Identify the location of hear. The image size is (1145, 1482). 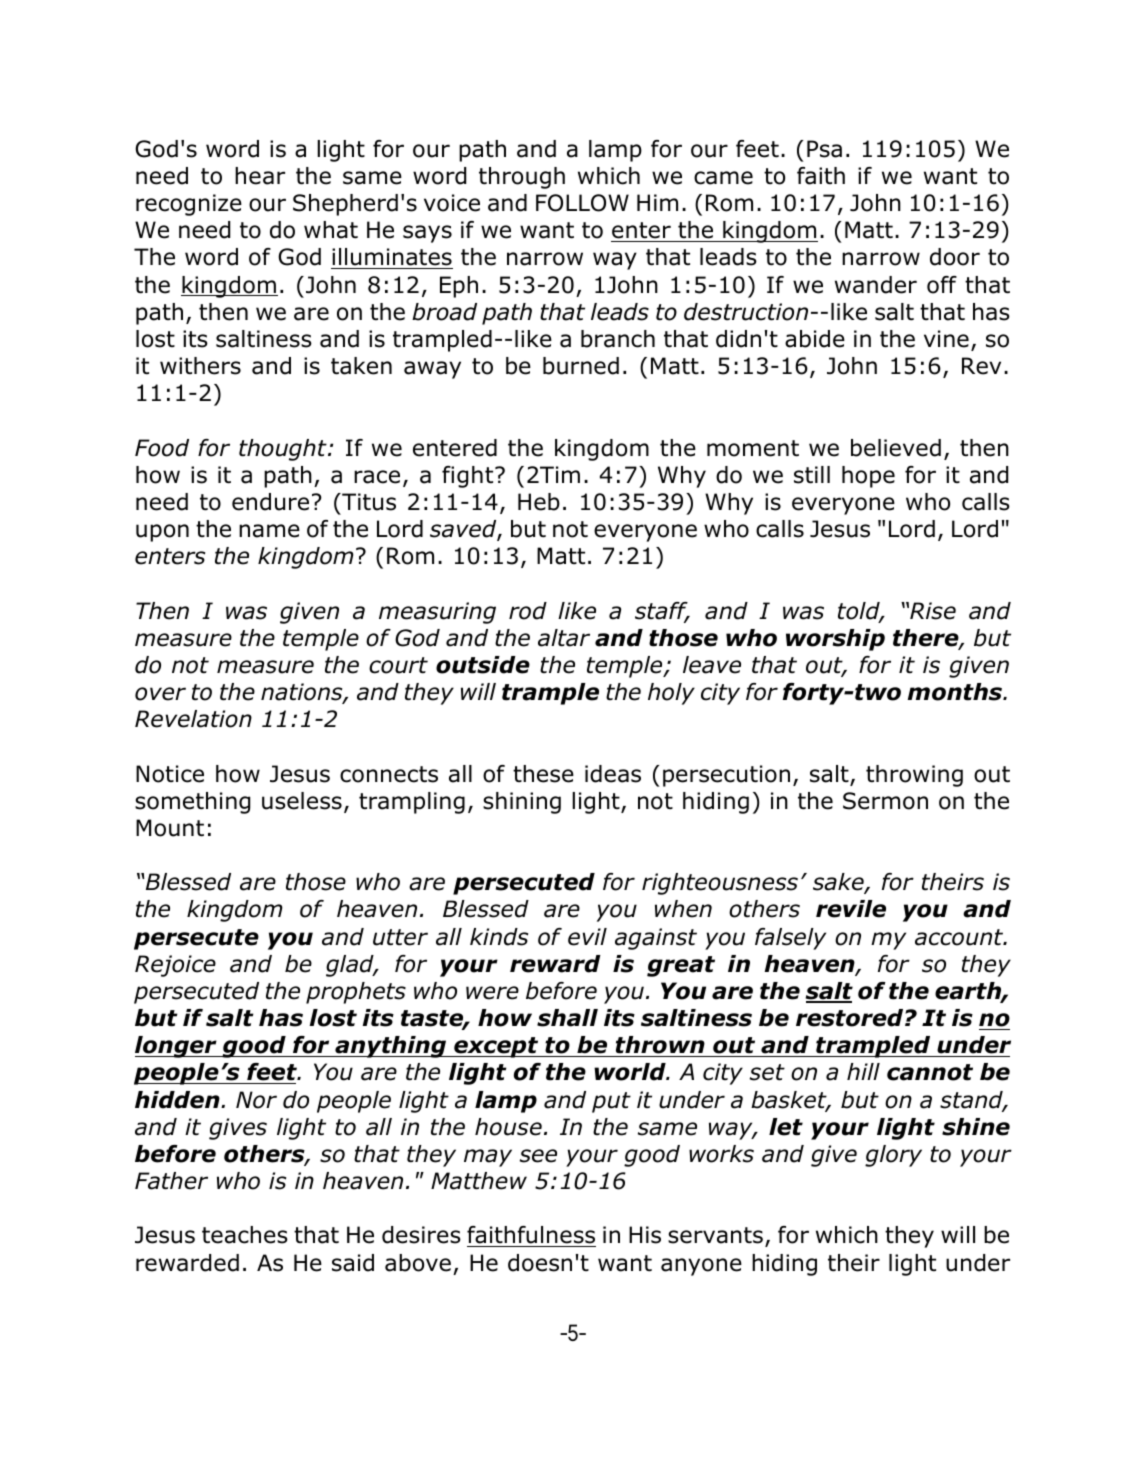
(260, 176).
